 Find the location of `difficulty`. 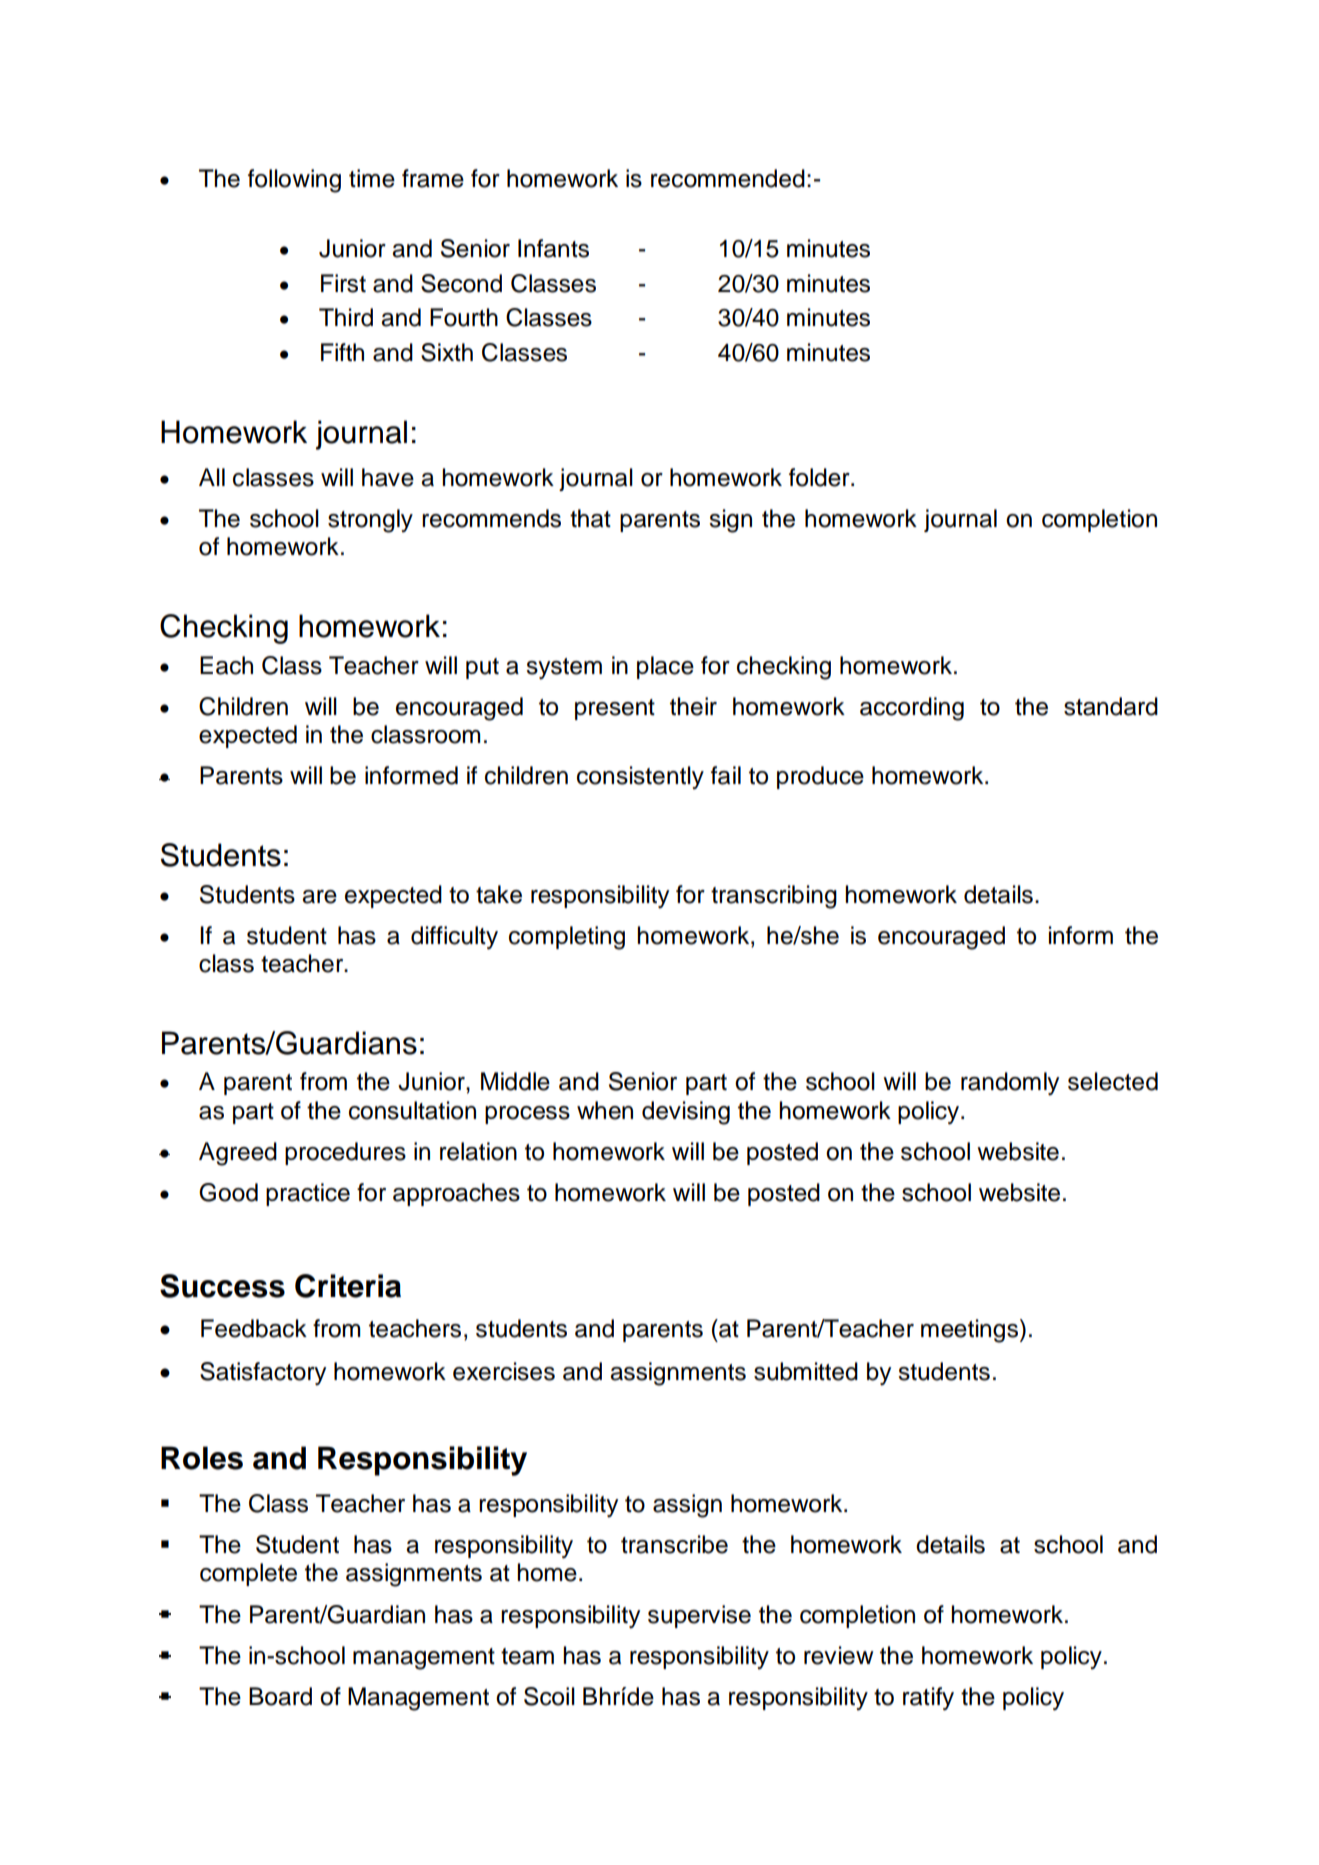

difficulty is located at coordinates (454, 938).
